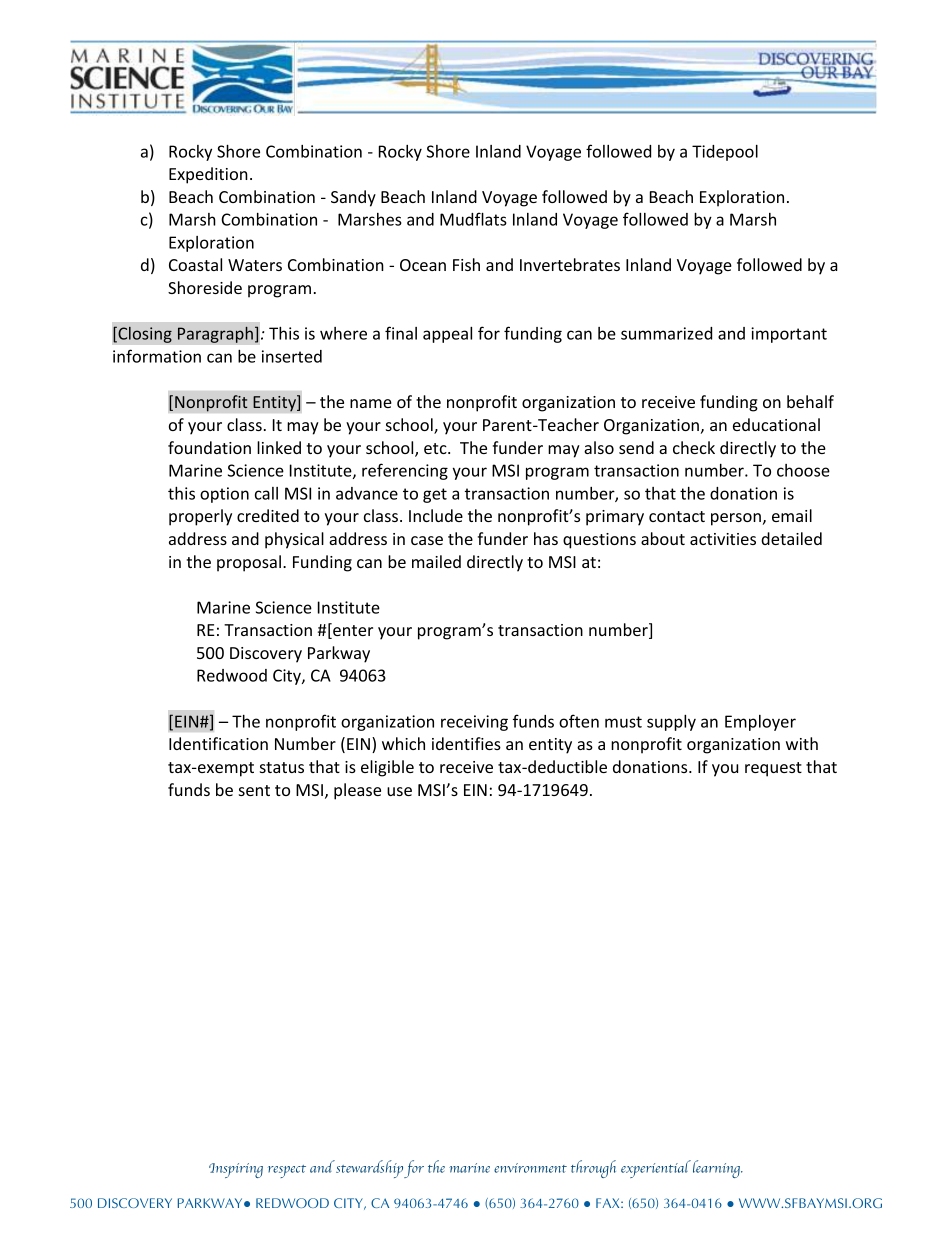 The image size is (952, 1233). What do you see at coordinates (436, 515) in the page?
I see `Include` at bounding box center [436, 515].
